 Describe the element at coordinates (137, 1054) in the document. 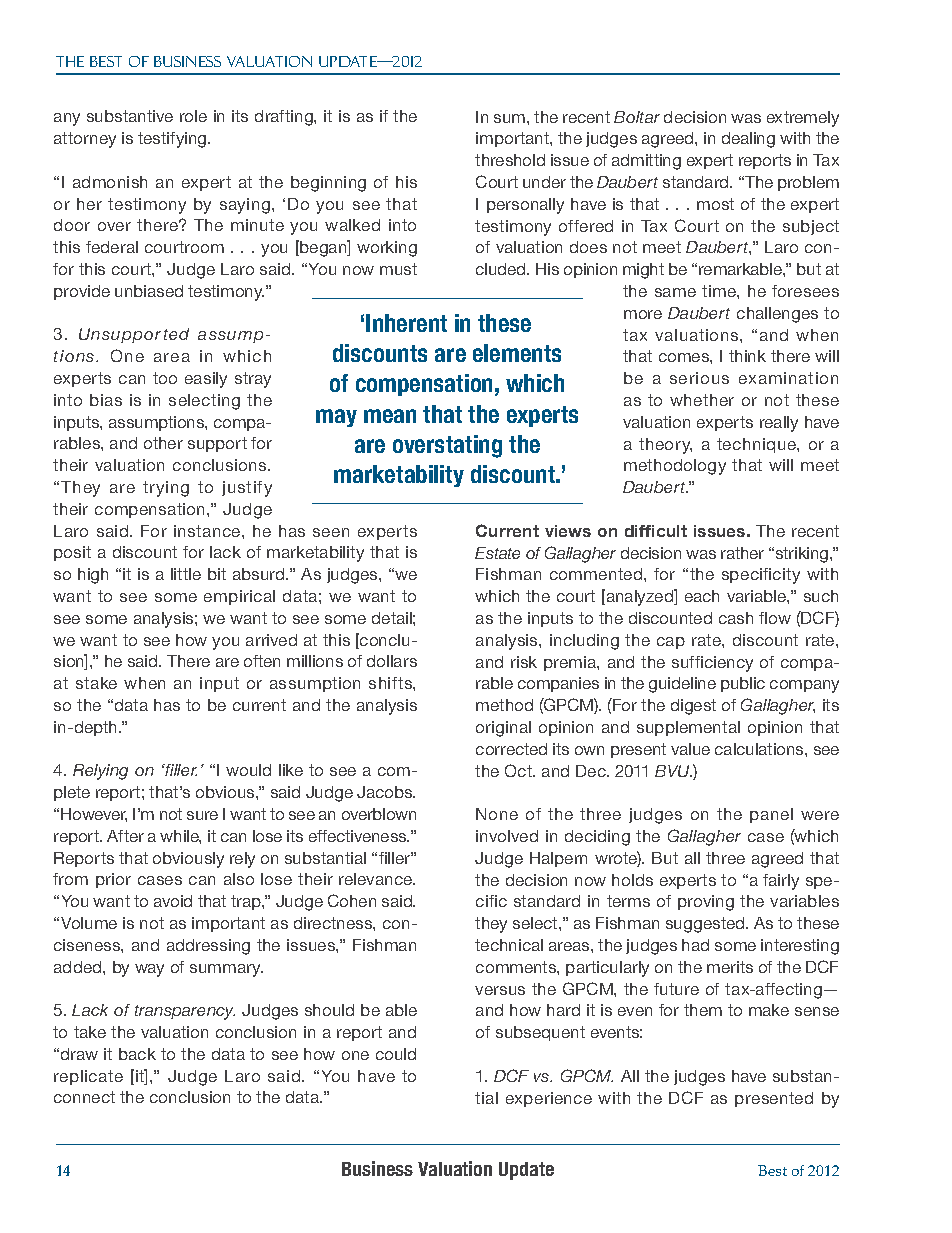

I see `back` at that location.
